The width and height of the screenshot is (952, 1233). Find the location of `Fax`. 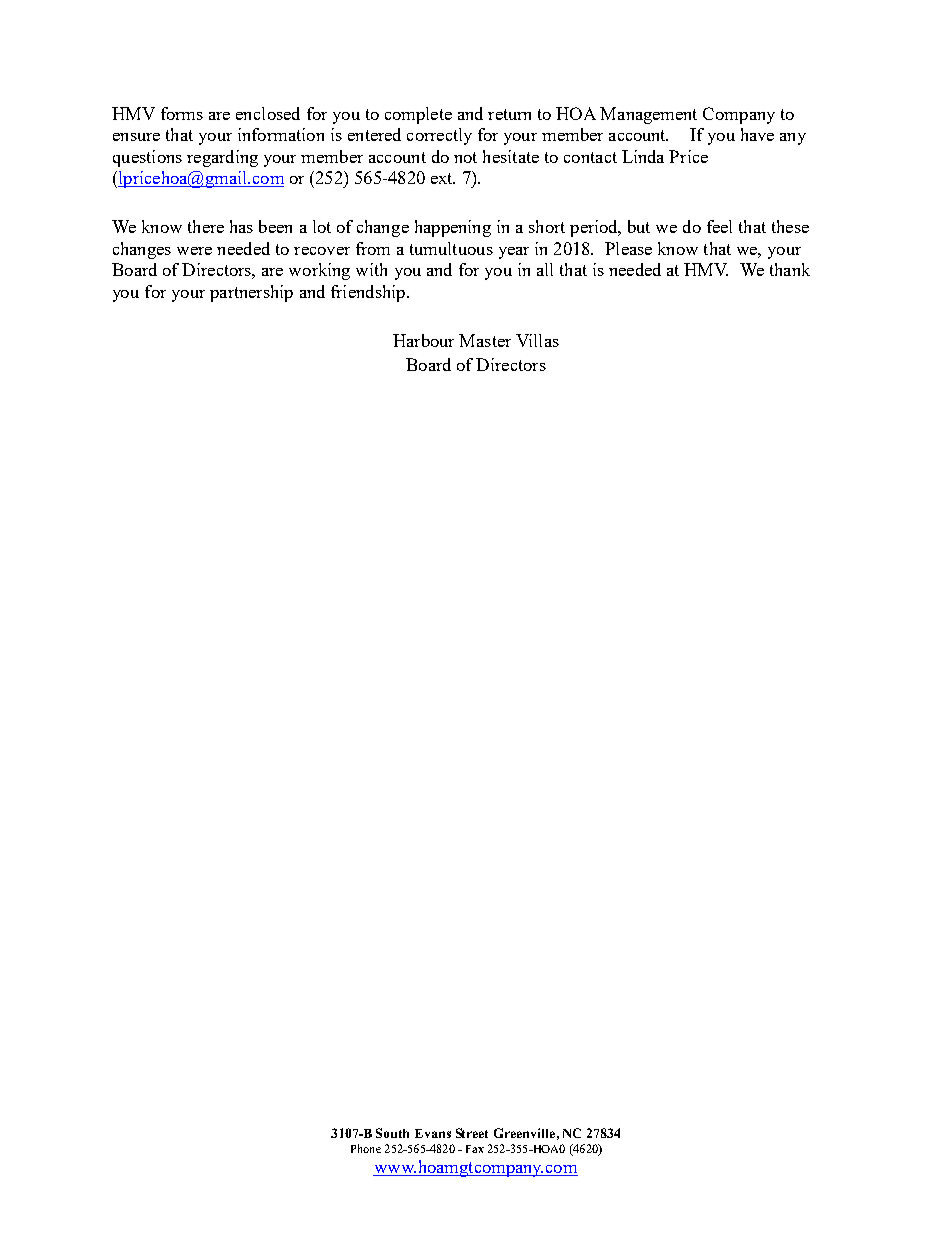

Fax is located at coordinates (475, 1149).
